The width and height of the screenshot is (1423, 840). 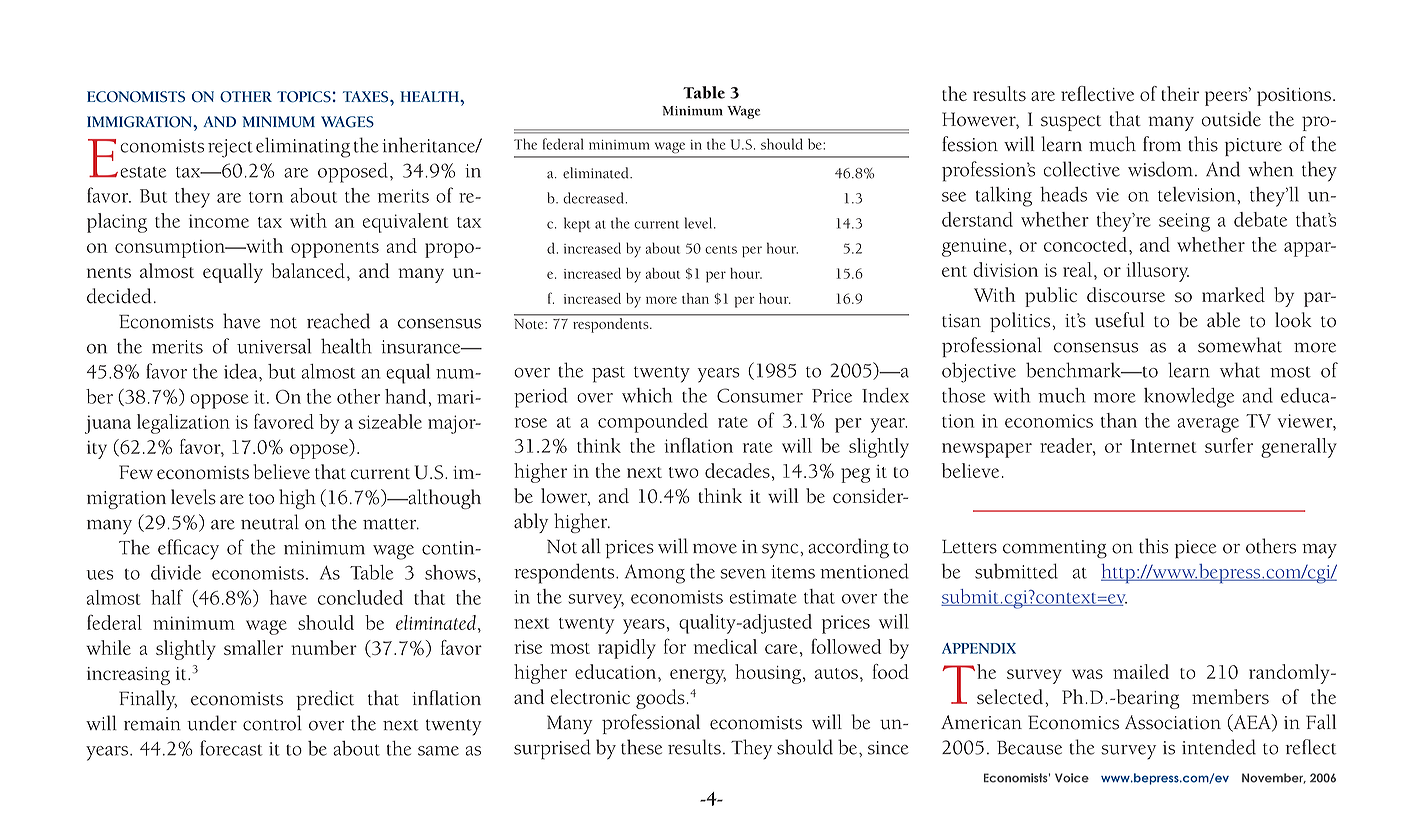 What do you see at coordinates (641, 747) in the screenshot?
I see `these` at bounding box center [641, 747].
